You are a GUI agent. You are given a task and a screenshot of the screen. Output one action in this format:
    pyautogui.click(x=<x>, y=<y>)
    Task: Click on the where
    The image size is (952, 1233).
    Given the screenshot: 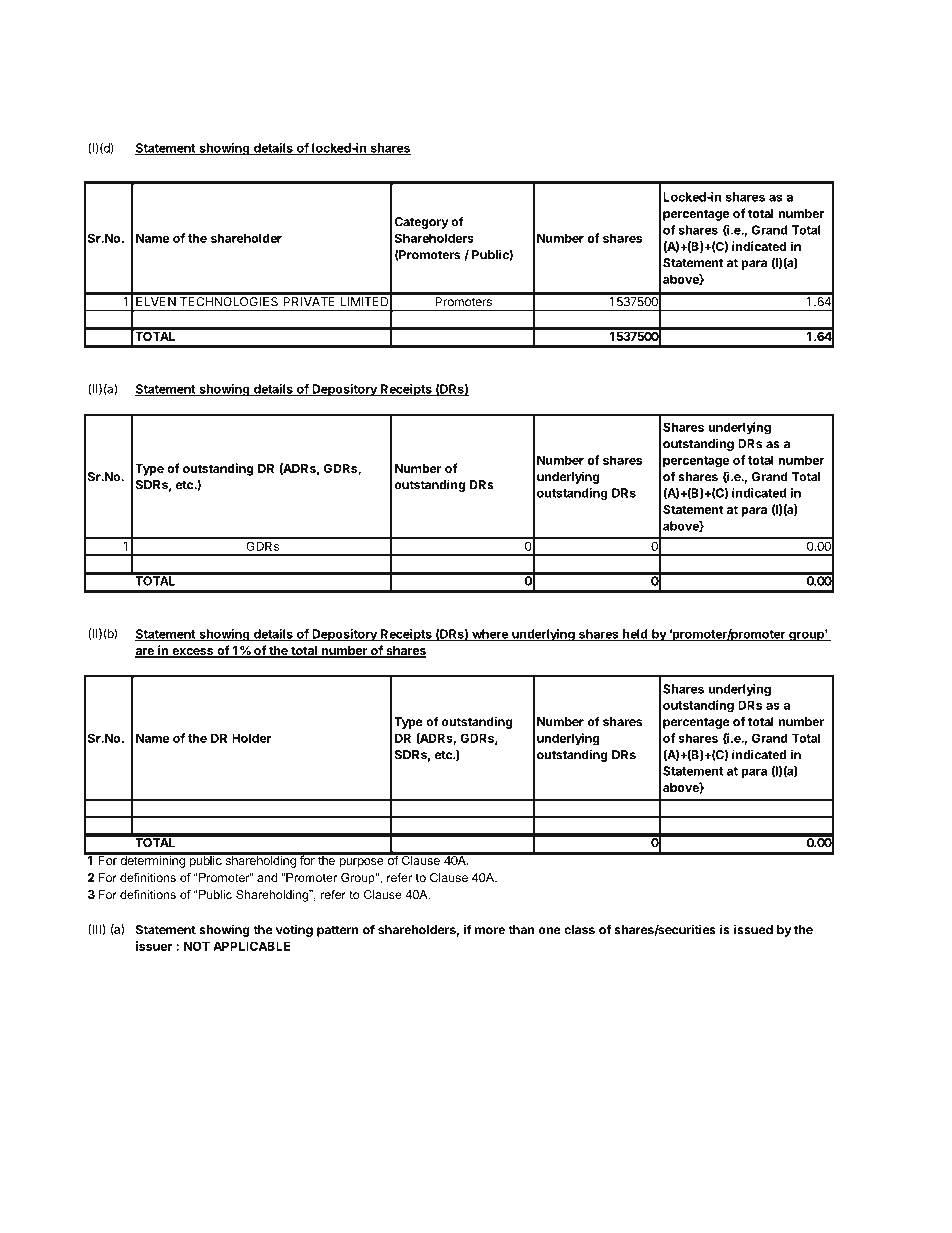 What is the action you would take?
    pyautogui.click(x=490, y=635)
